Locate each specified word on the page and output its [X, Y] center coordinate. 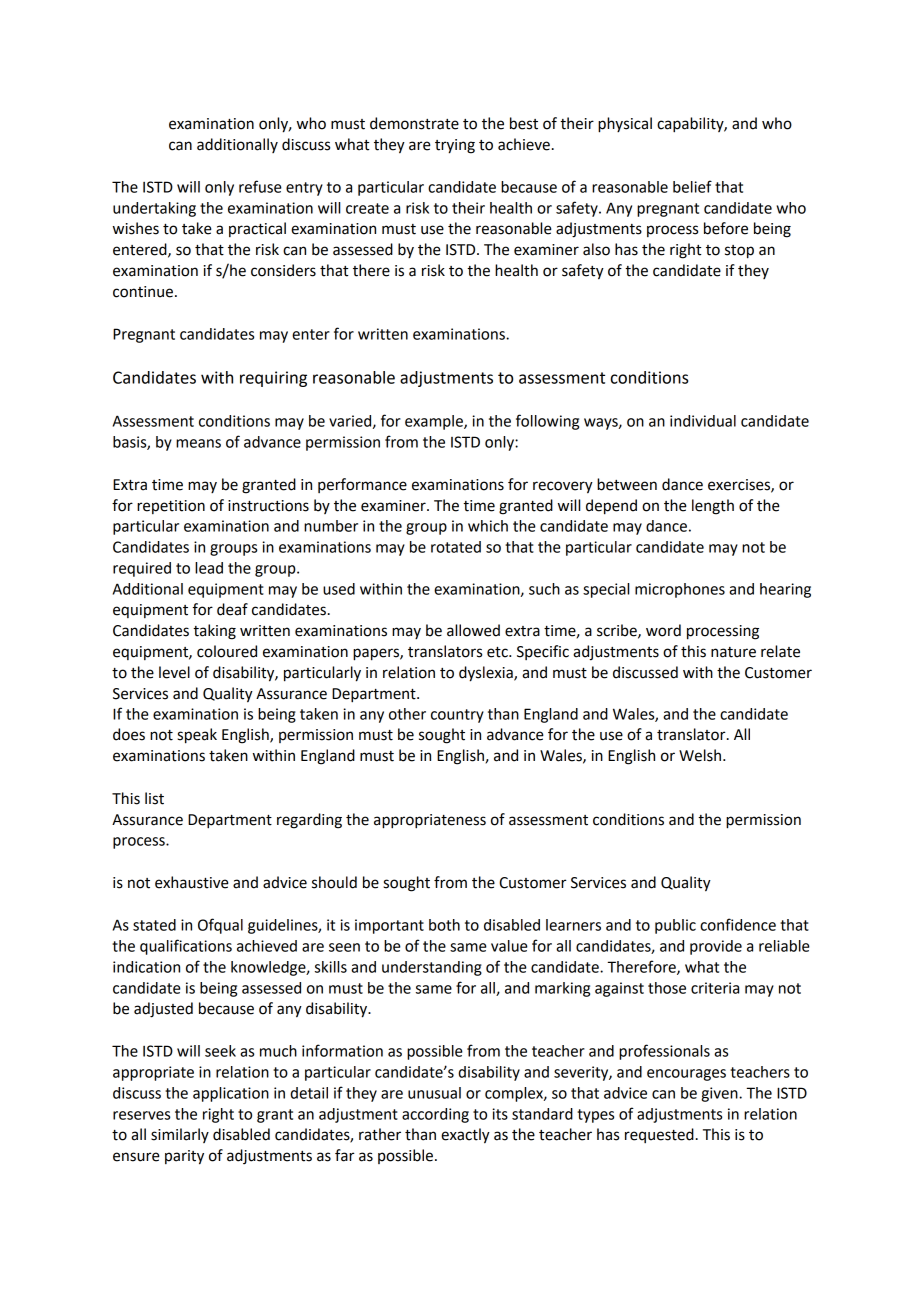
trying [455, 146]
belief [692, 186]
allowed [473, 630]
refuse [260, 186]
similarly [180, 1135]
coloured [227, 651]
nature [733, 652]
